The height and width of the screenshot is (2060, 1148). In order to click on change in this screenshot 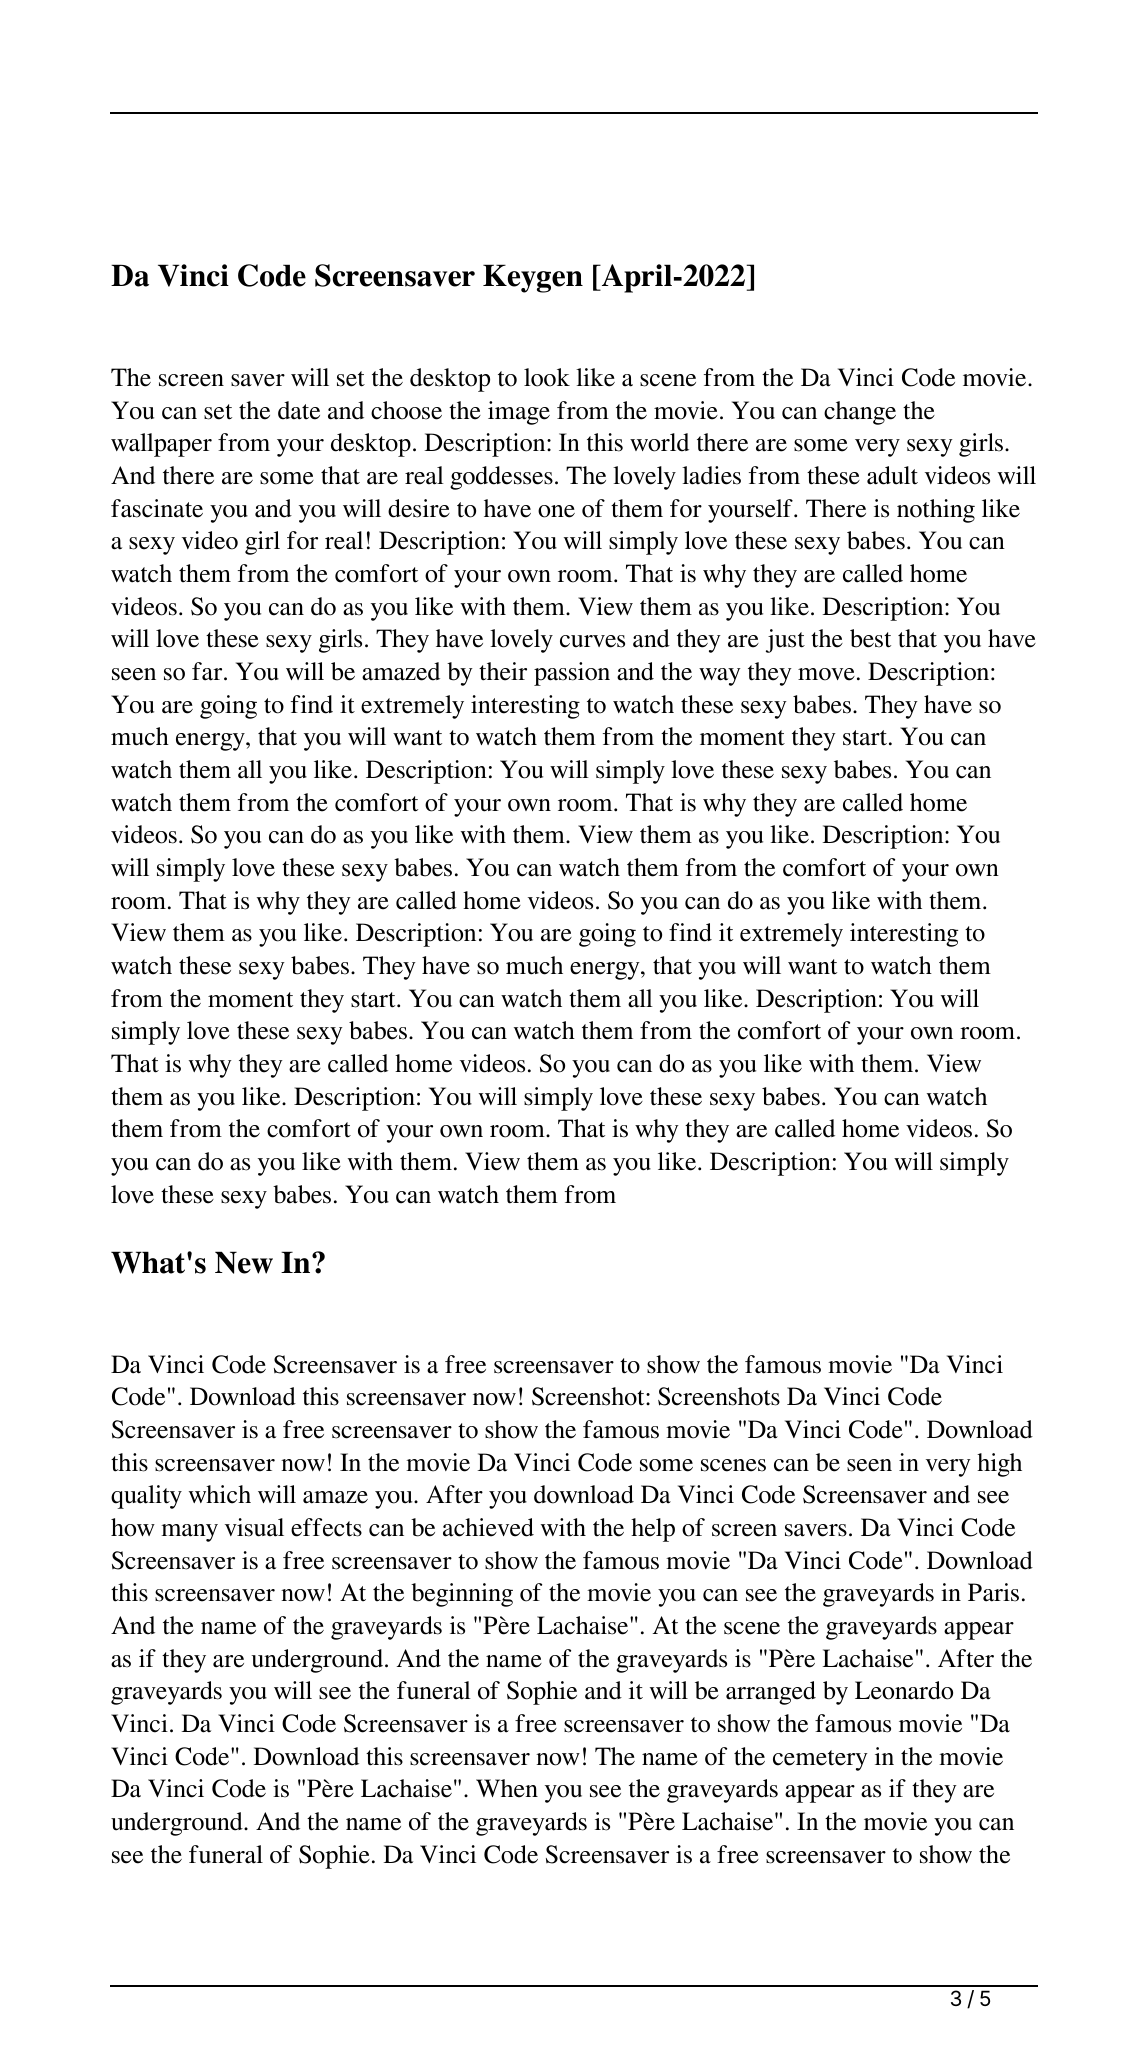, I will do `click(860, 413)`.
